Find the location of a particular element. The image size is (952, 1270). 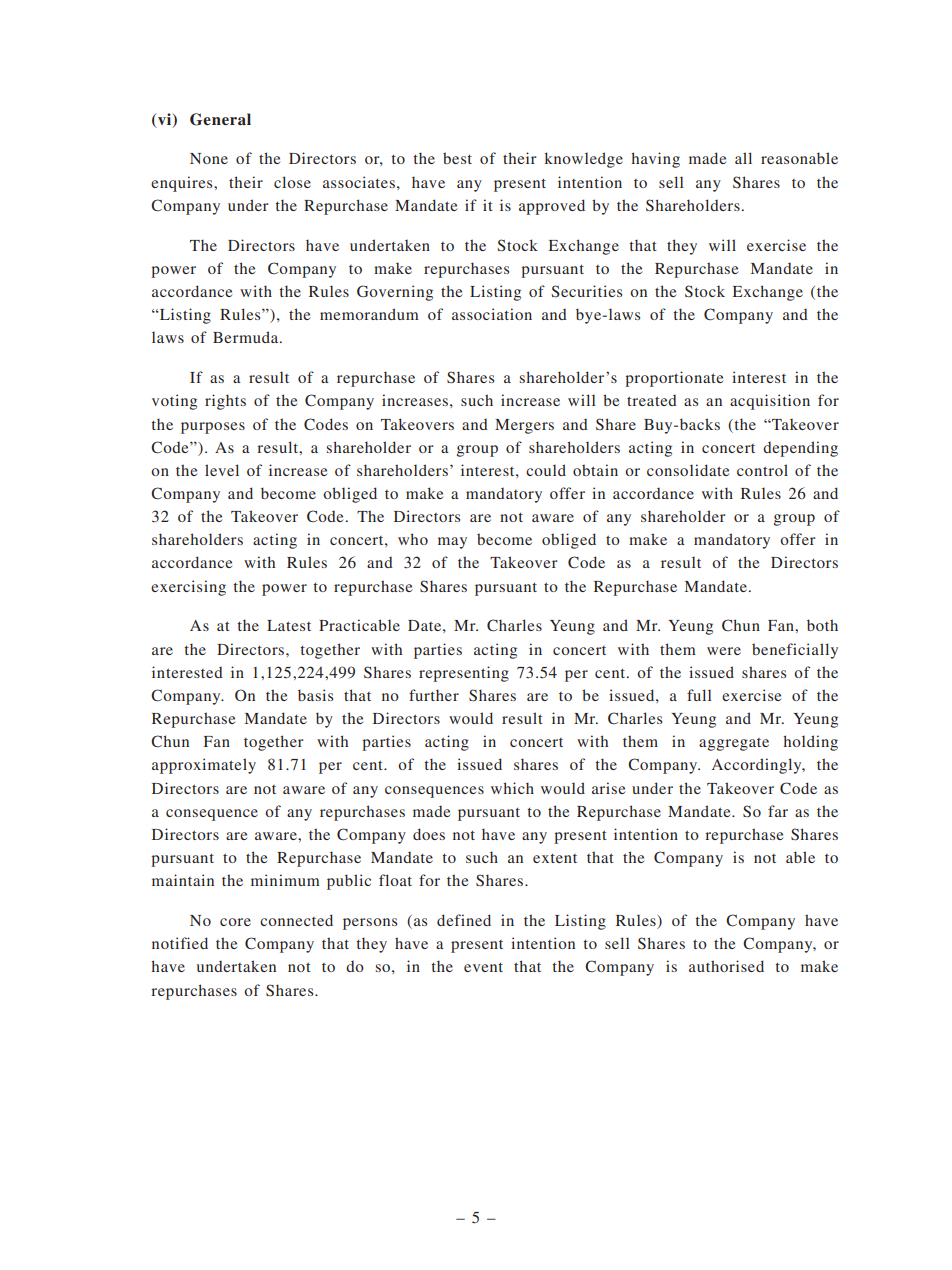

best is located at coordinates (457, 158).
